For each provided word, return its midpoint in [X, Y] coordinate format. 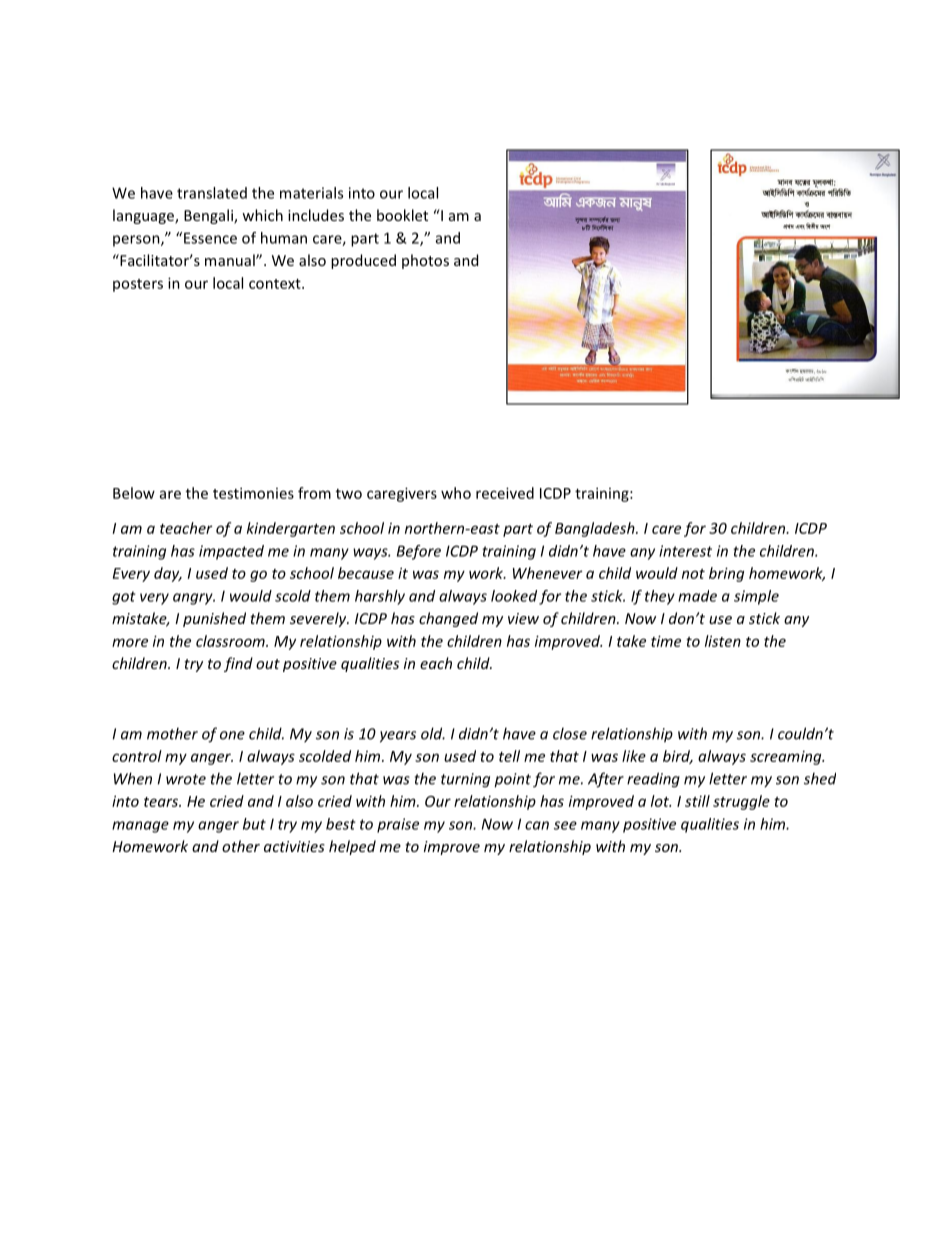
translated [212, 193]
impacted [231, 552]
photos [425, 261]
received [505, 493]
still [697, 801]
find [238, 664]
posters [138, 285]
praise [398, 825]
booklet [402, 215]
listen [723, 641]
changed [448, 619]
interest [685, 551]
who [456, 493]
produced [363, 261]
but [254, 824]
